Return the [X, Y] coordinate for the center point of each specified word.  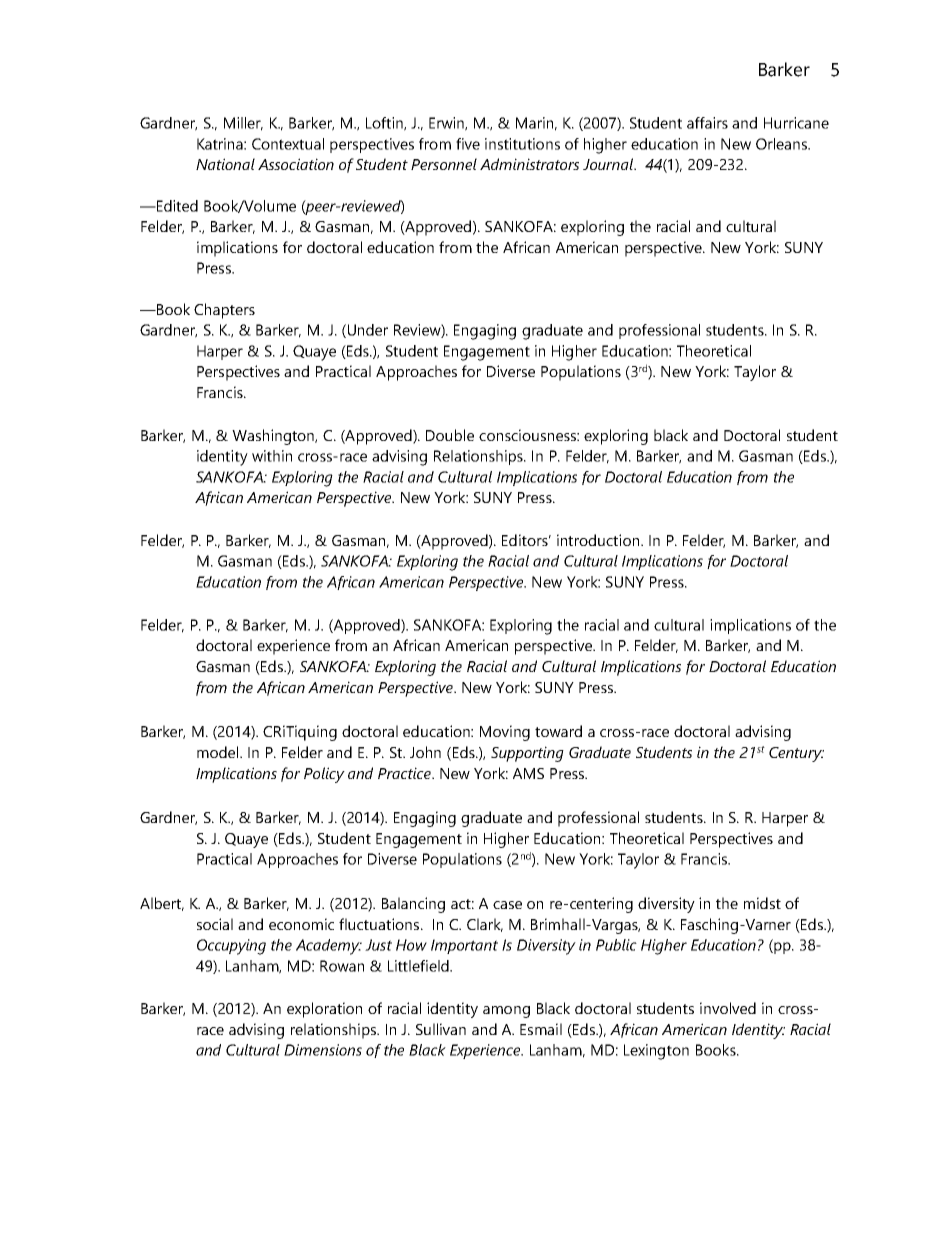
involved [728, 1008]
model [219, 752]
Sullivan [441, 1029]
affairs [707, 123]
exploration [324, 1010]
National [225, 164]
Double [450, 435]
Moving [505, 733]
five [468, 144]
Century [796, 754]
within [272, 456]
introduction [599, 540]
